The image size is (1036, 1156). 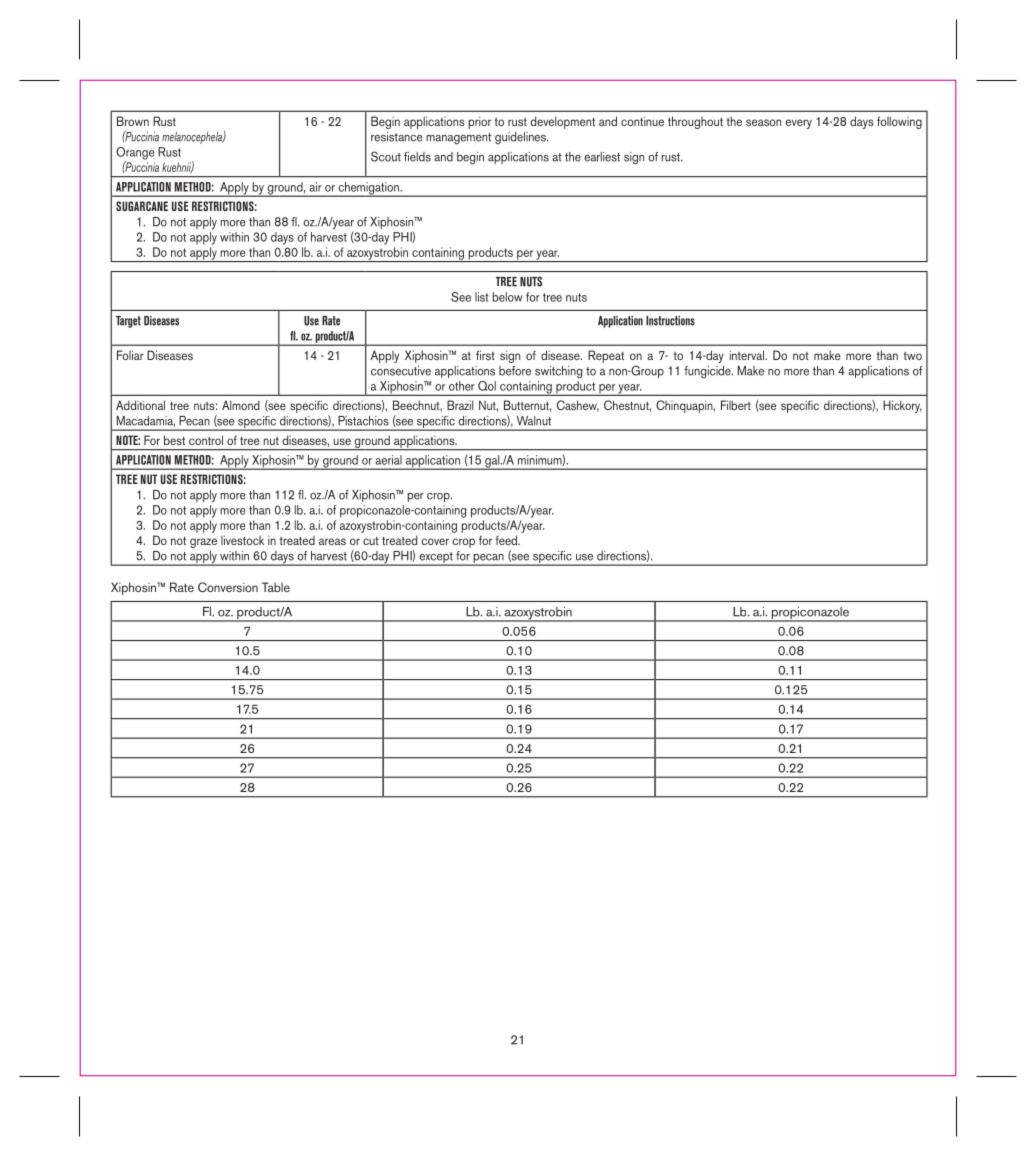 What do you see at coordinates (670, 321) in the screenshot?
I see `Instructions` at bounding box center [670, 321].
